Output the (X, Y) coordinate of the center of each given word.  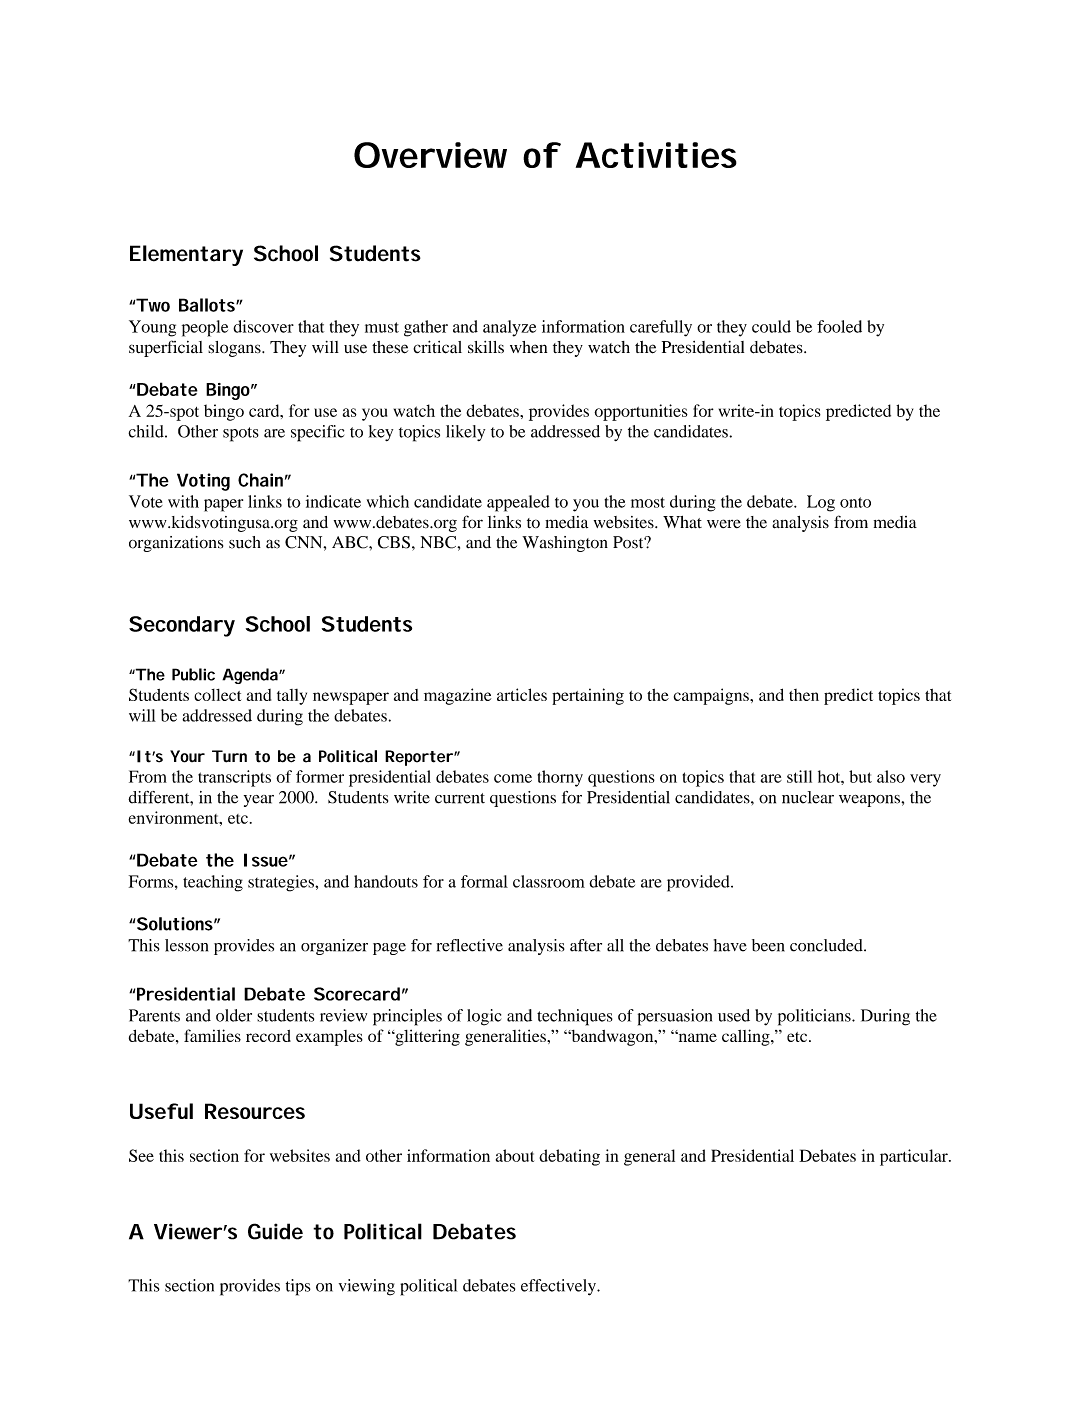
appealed (518, 503)
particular (915, 1157)
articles (522, 694)
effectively (559, 1287)
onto (855, 502)
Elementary (186, 255)
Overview (430, 155)
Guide (275, 1231)
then (804, 695)
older (234, 1015)
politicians (815, 1017)
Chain (260, 480)
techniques (575, 1017)
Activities (656, 155)
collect (217, 695)
